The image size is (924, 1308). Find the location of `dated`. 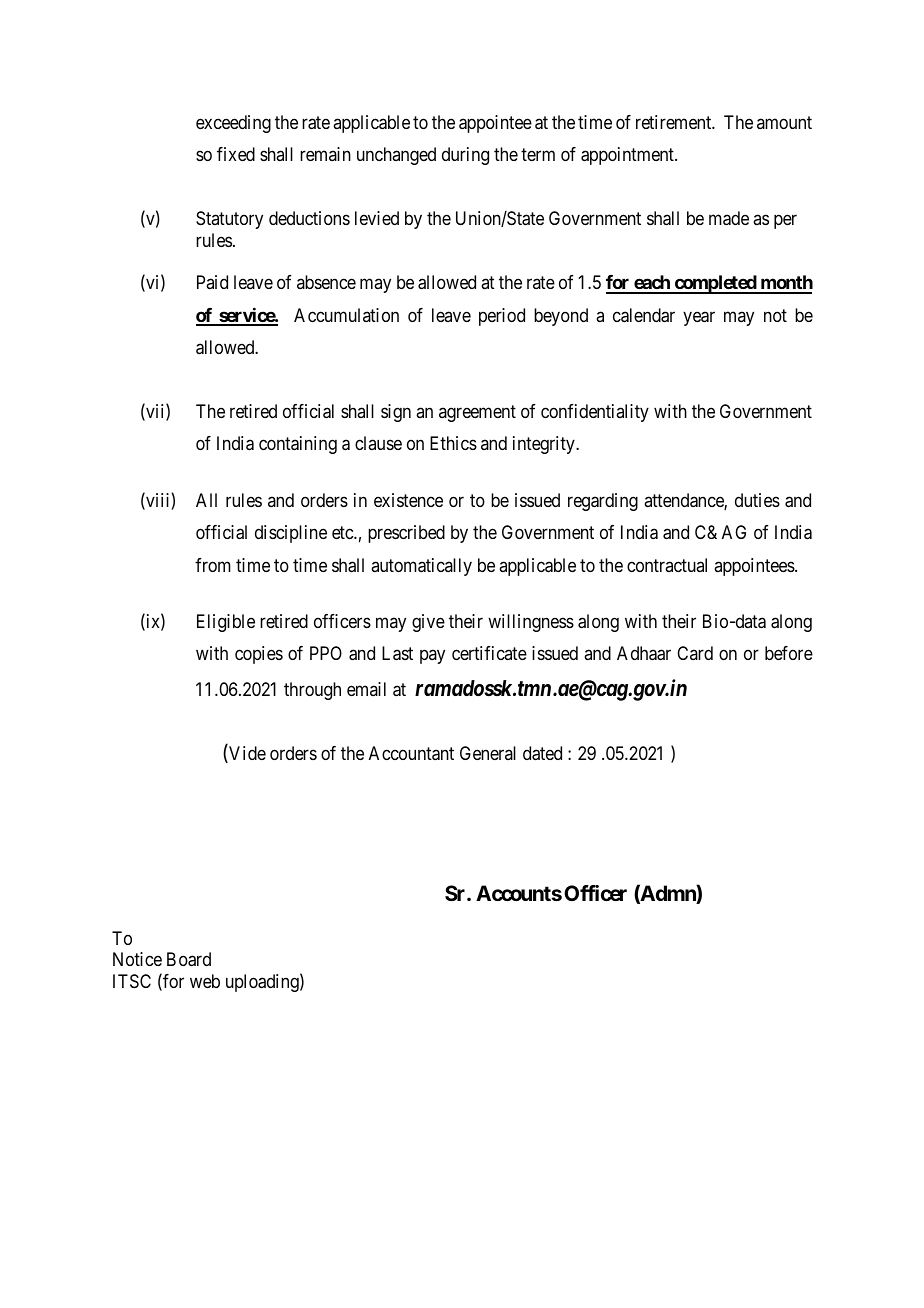

dated is located at coordinates (542, 753).
